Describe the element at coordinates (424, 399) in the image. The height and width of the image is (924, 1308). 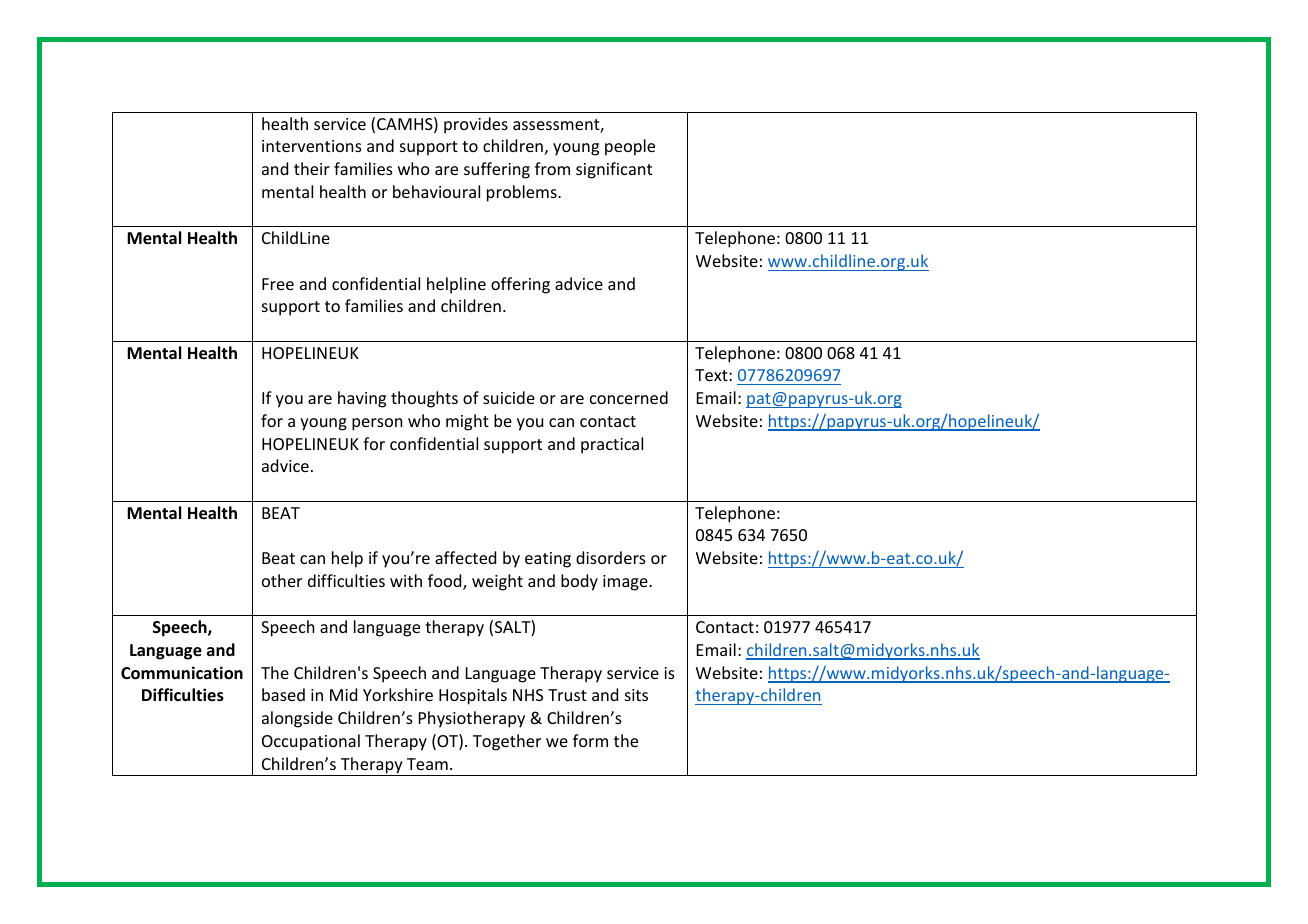
I see `thoughts` at that location.
